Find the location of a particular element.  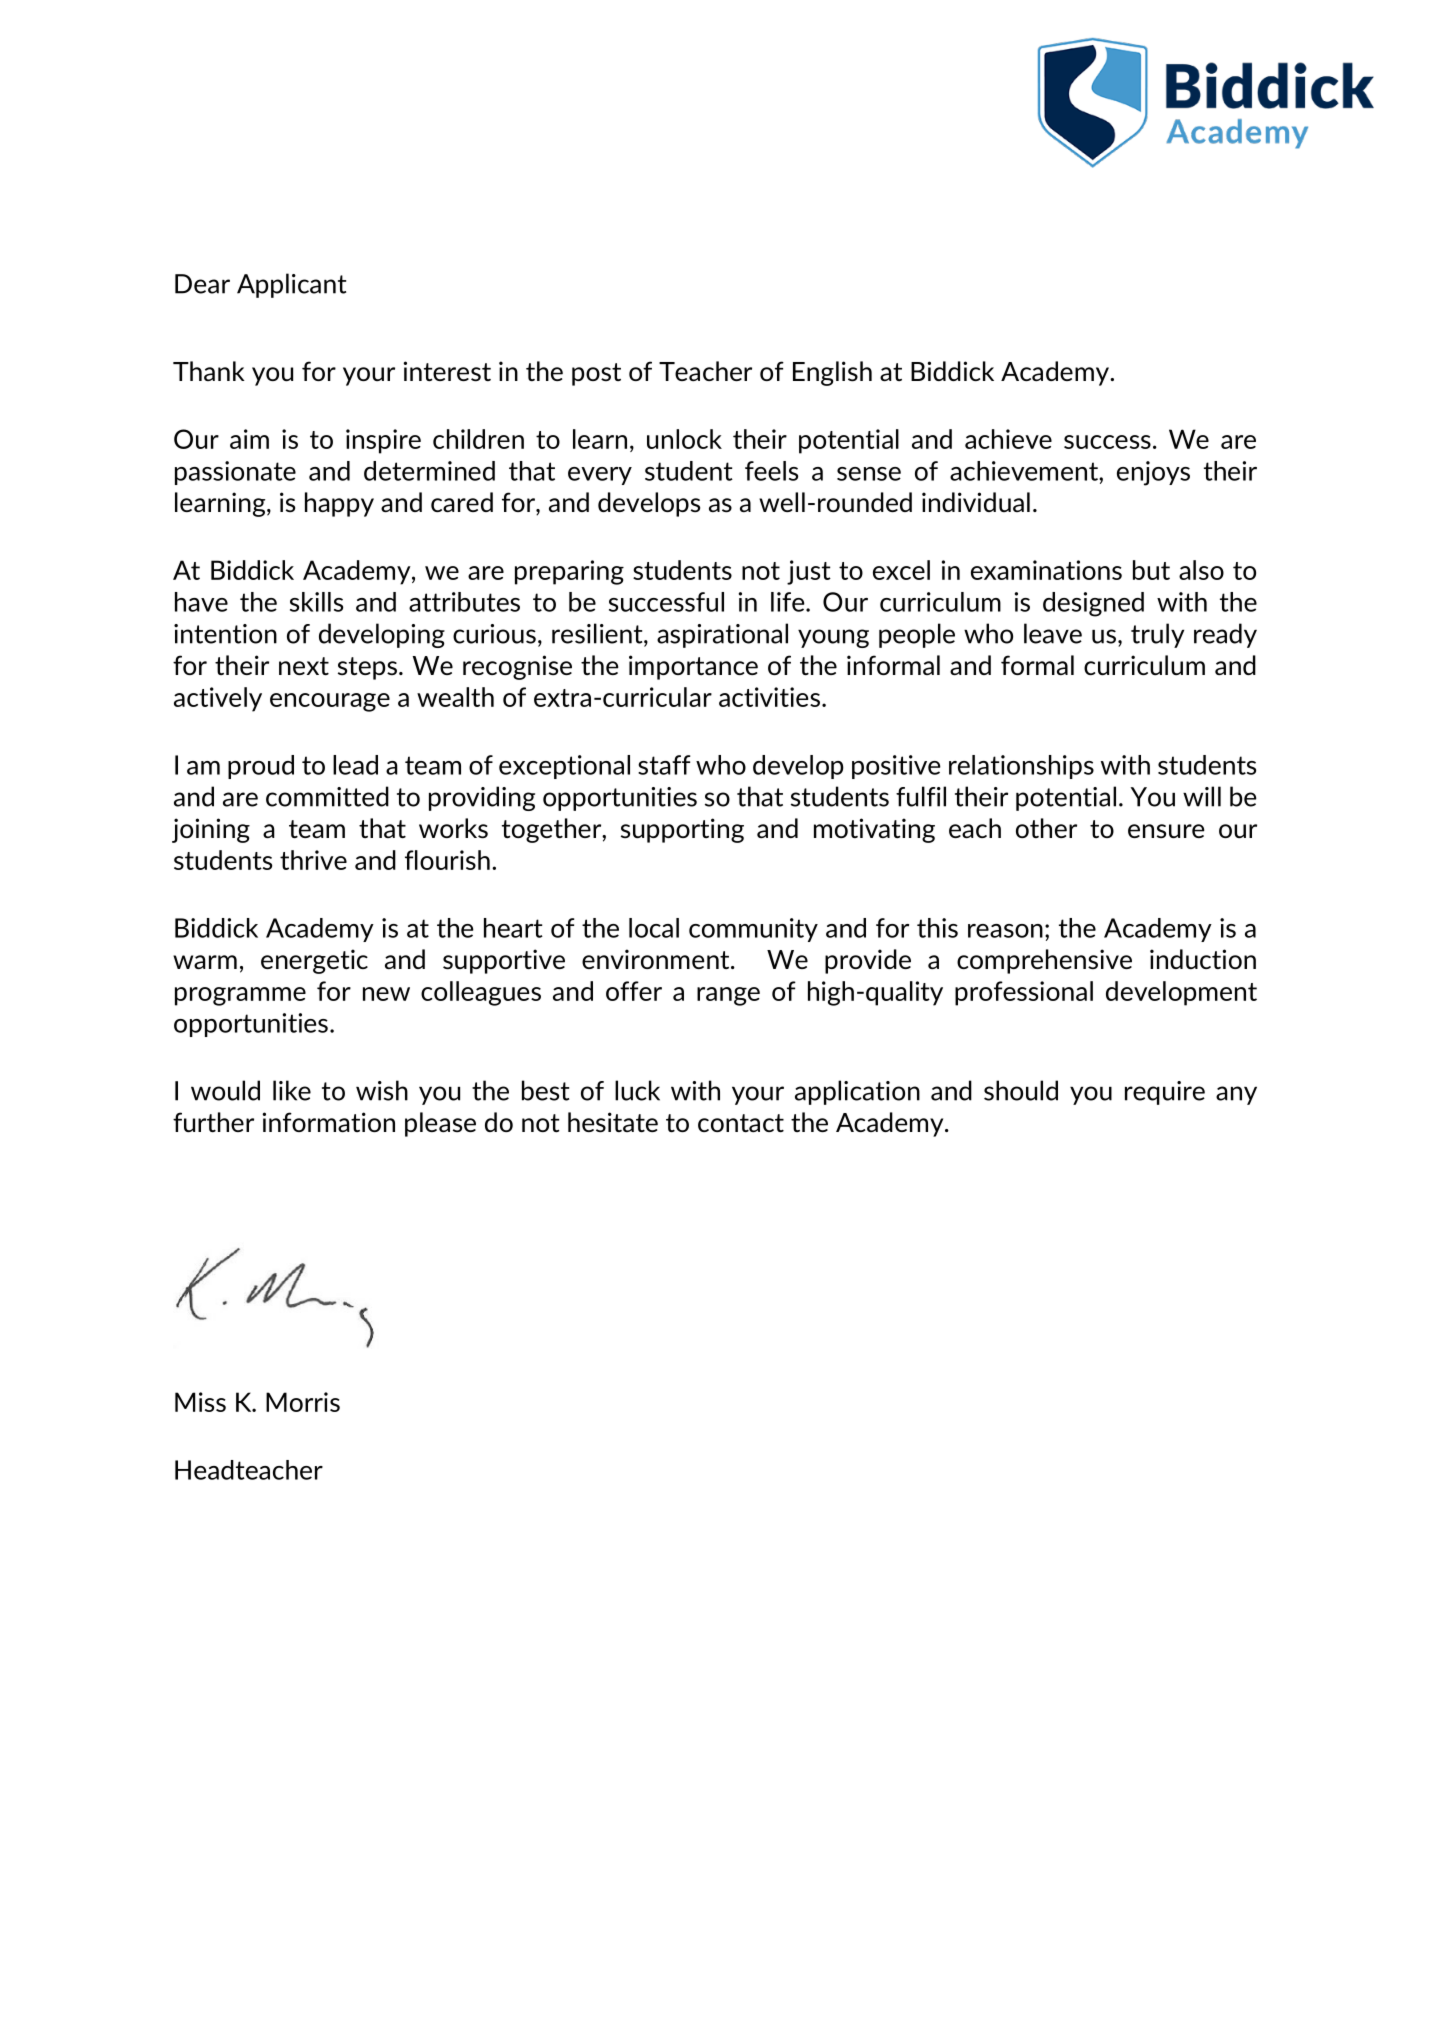

contact is located at coordinates (741, 1123).
